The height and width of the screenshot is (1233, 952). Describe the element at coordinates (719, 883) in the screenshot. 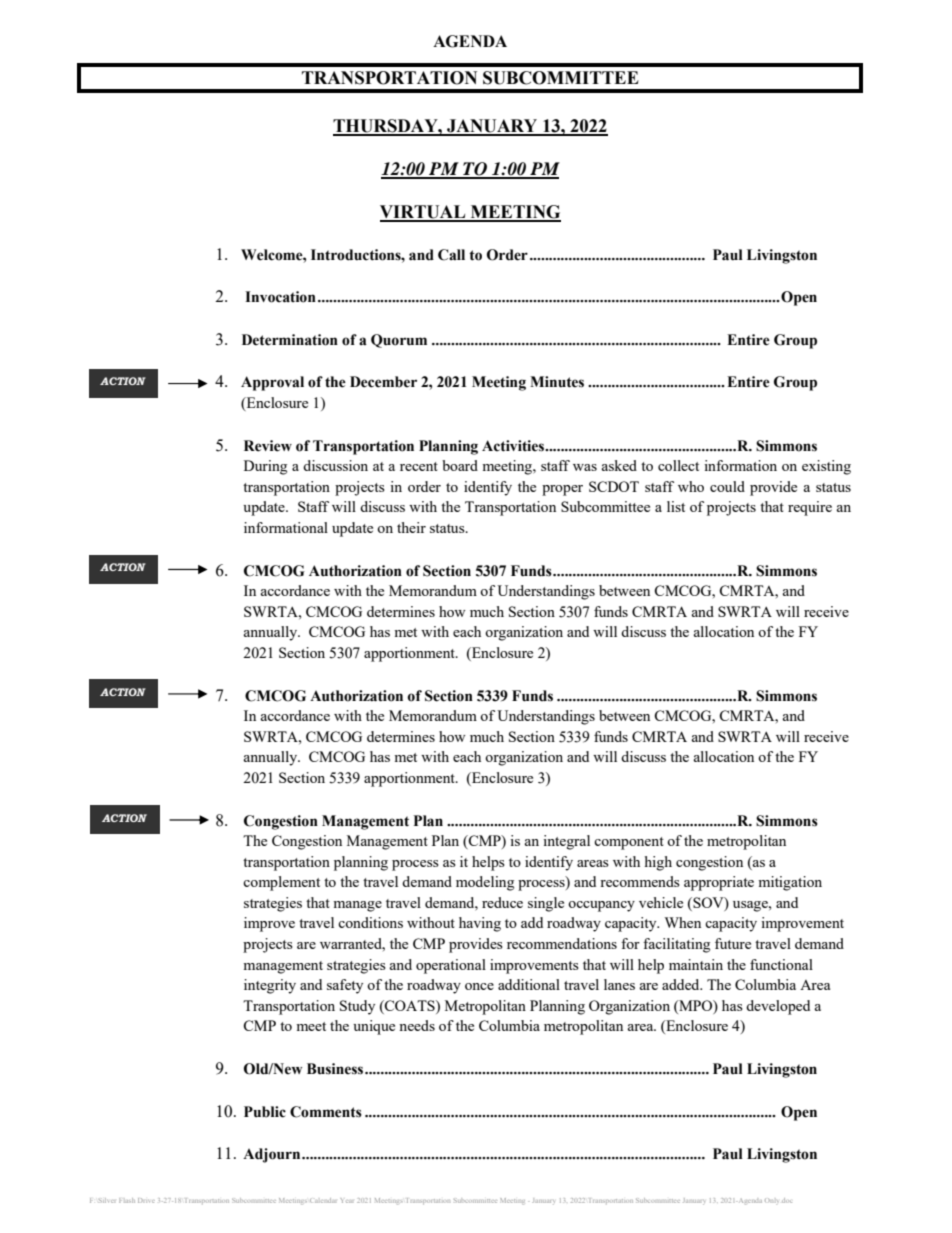

I see `appropriate` at that location.
